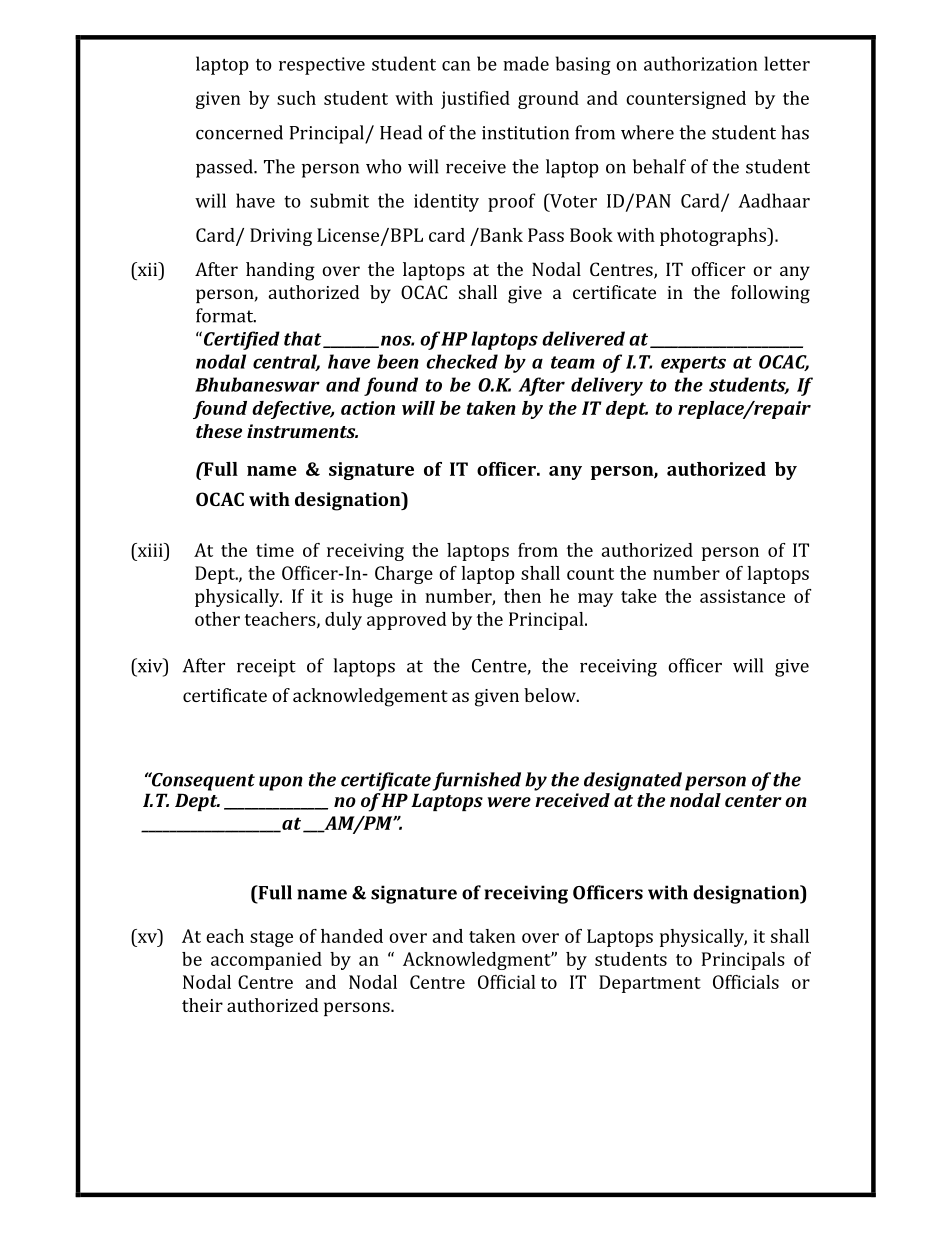 This screenshot has height=1233, width=952. I want to click on furnished, so click(477, 781).
